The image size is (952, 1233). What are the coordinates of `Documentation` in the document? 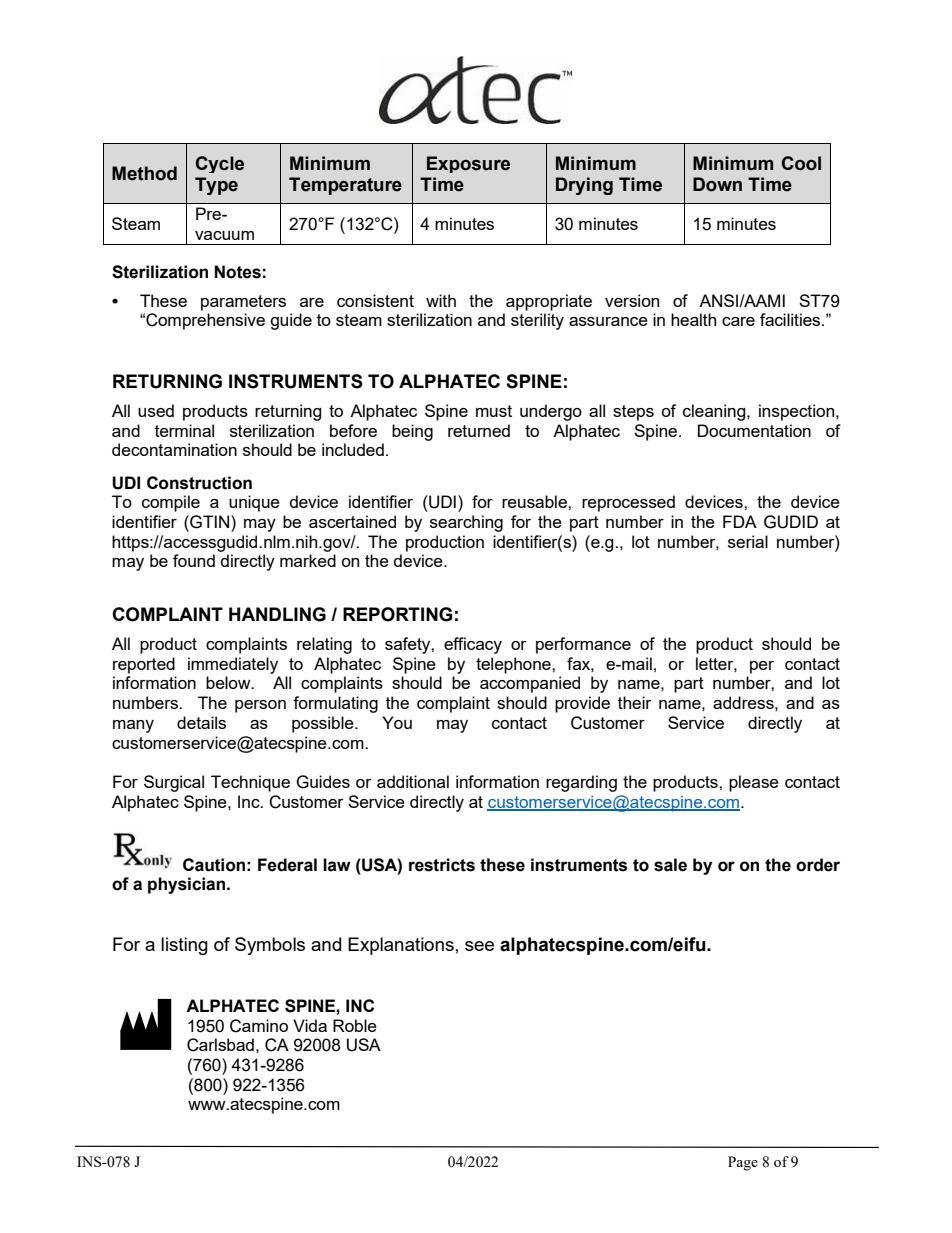 It's located at (754, 430).
